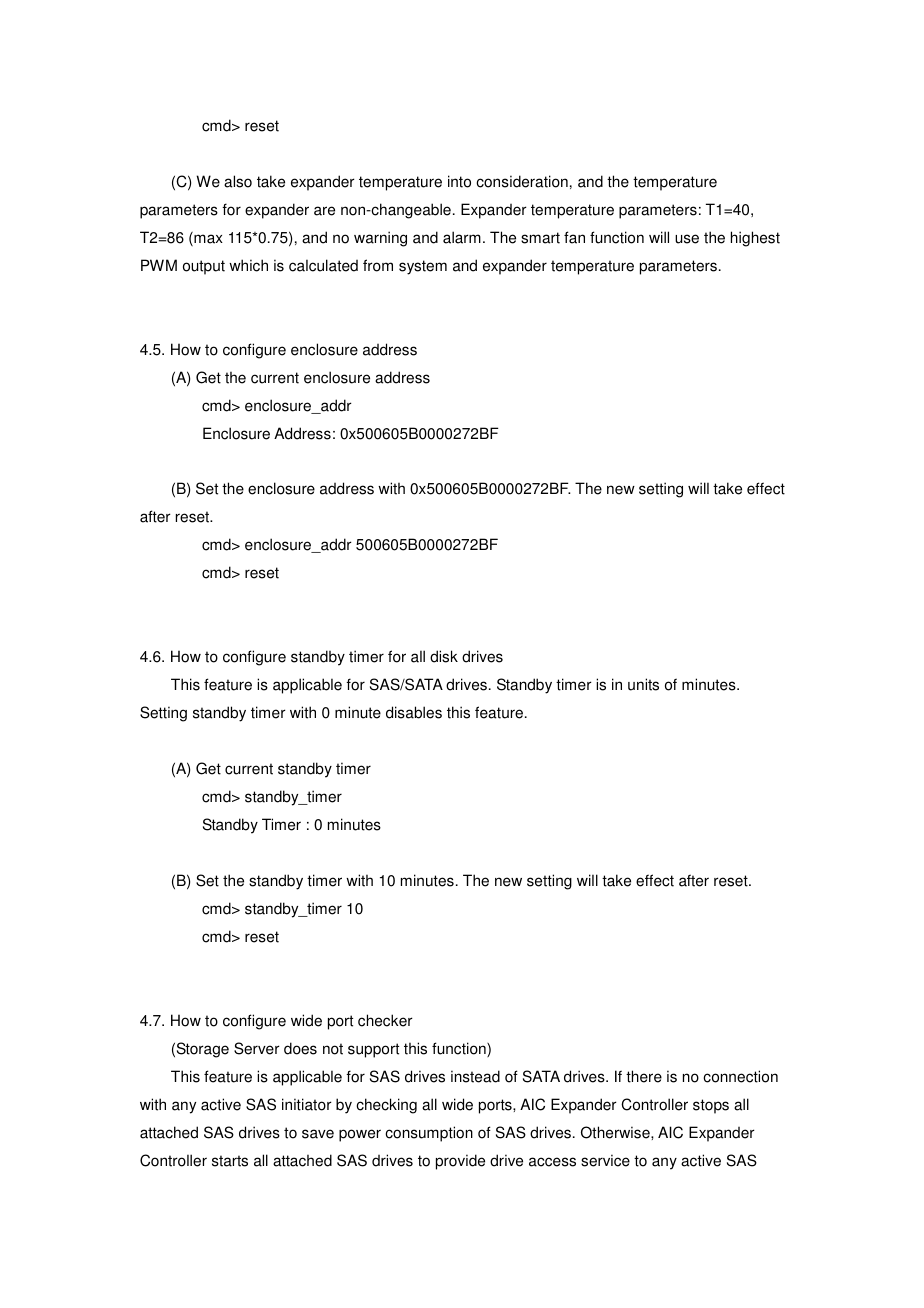  What do you see at coordinates (423, 267) in the screenshot?
I see `system` at bounding box center [423, 267].
